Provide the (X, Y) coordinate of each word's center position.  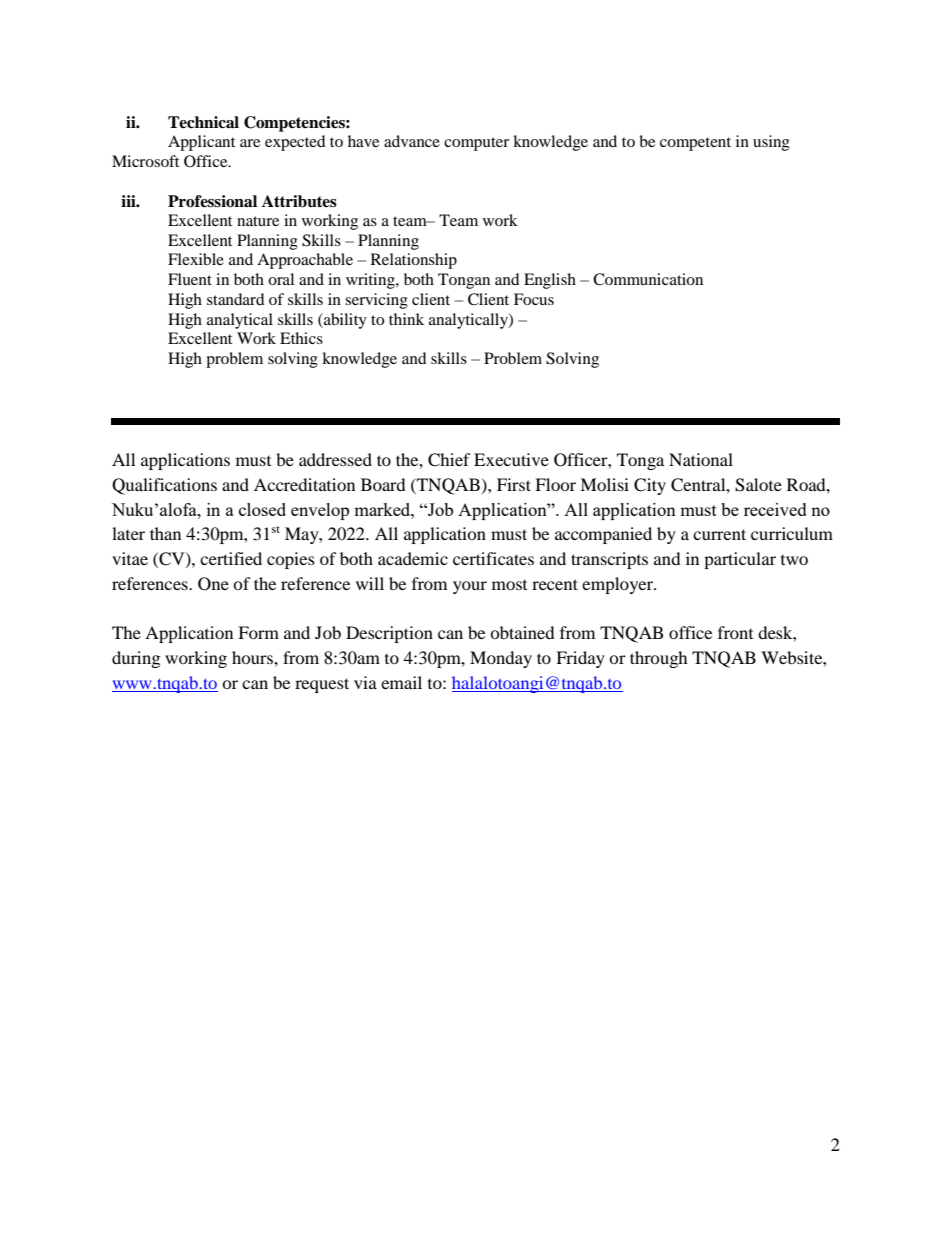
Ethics (301, 338)
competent (695, 144)
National (701, 459)
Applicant (201, 143)
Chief (449, 460)
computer (476, 144)
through (659, 659)
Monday (501, 659)
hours (253, 657)
